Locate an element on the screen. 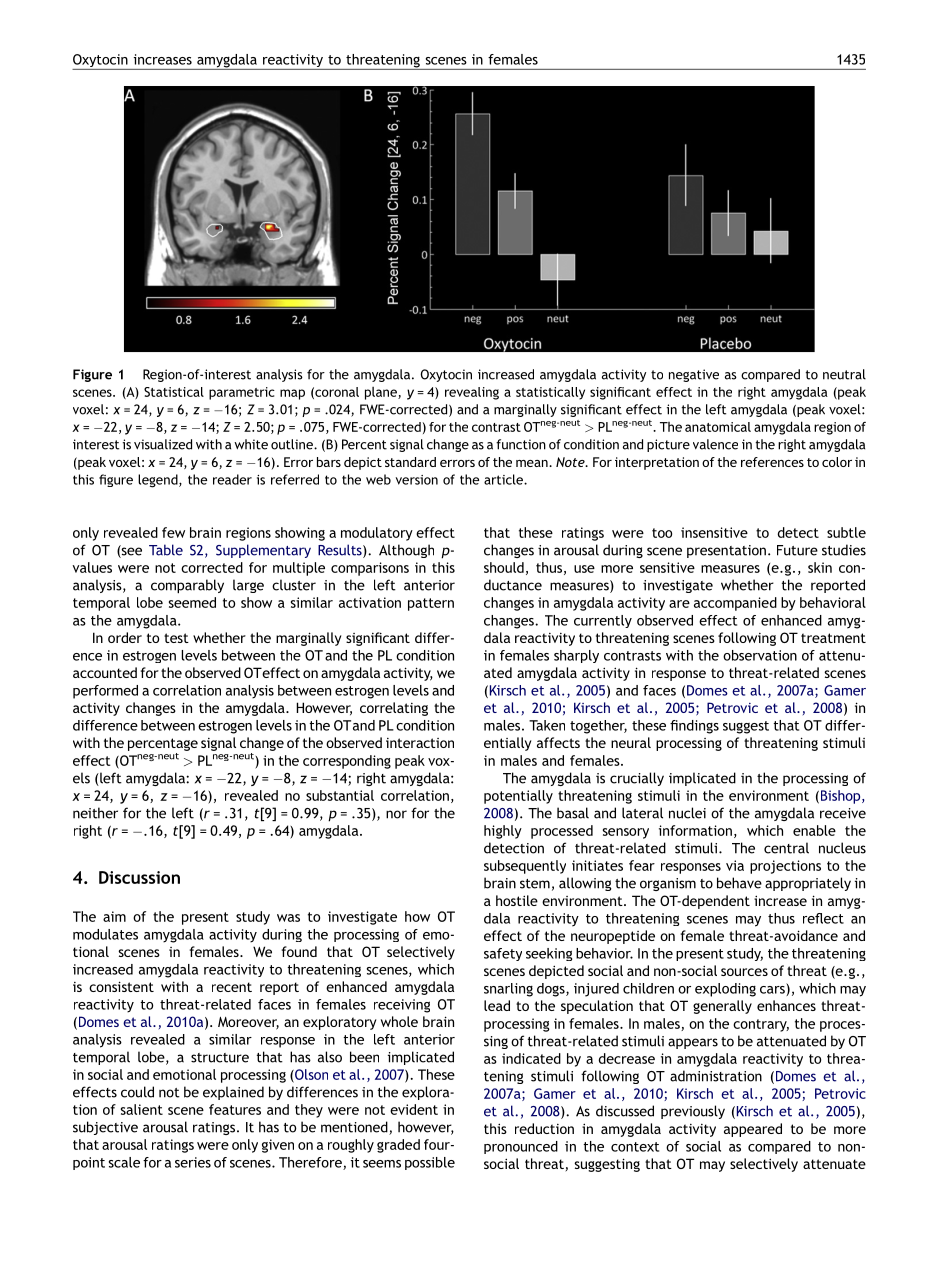 The width and height of the screenshot is (952, 1270). series is located at coordinates (193, 1162).
